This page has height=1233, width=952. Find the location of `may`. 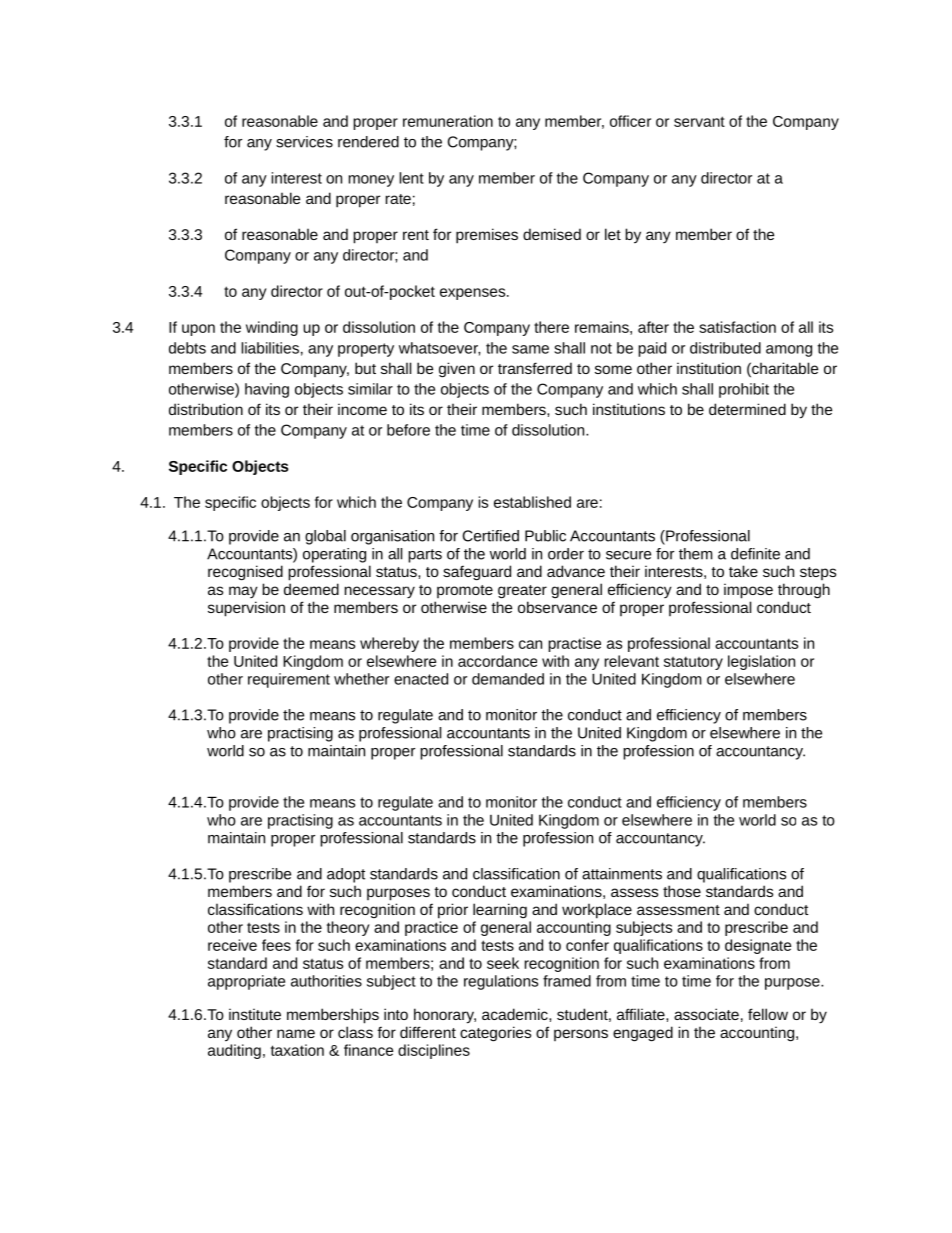

may is located at coordinates (243, 592).
